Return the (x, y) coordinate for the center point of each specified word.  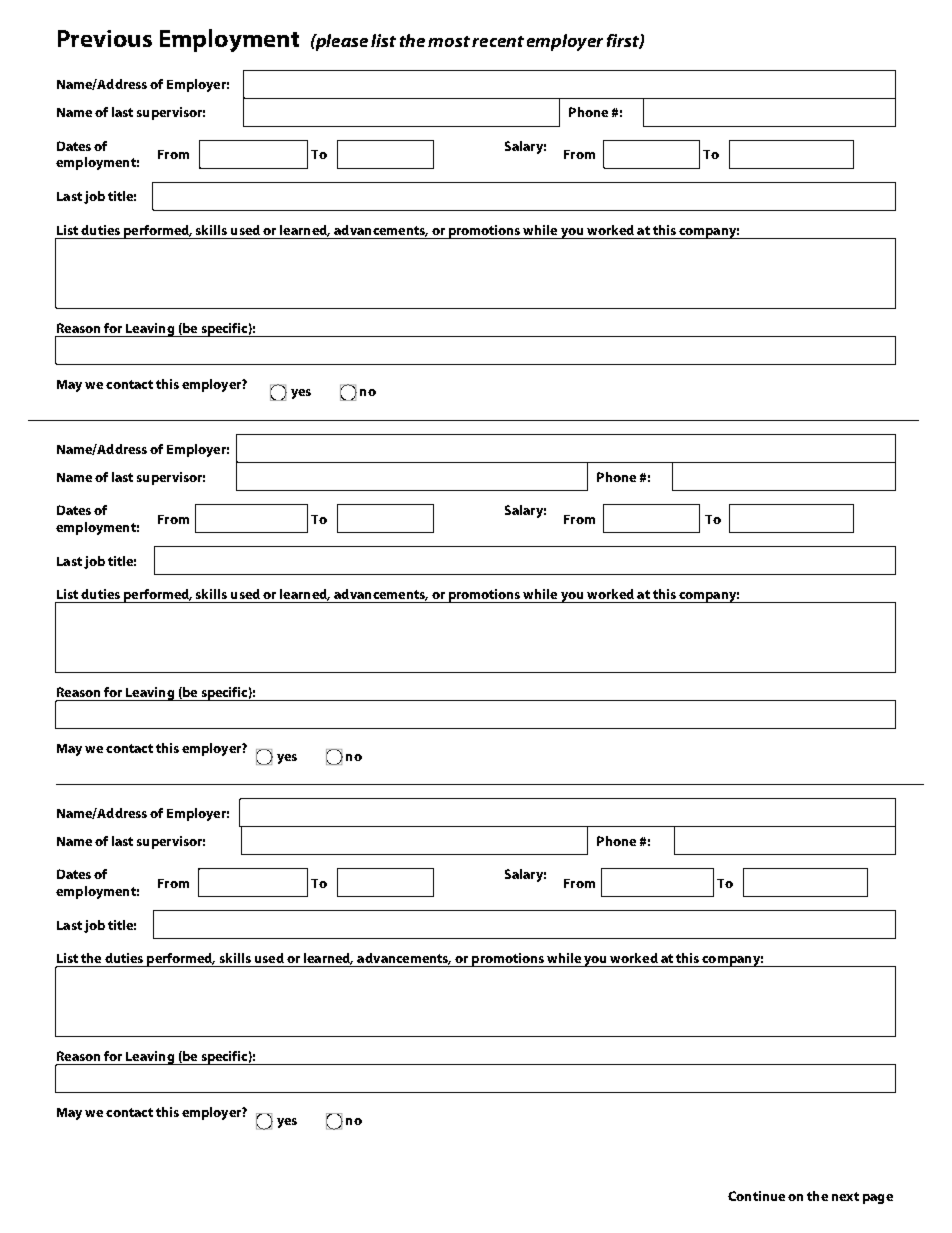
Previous (105, 38)
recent (498, 41)
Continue (756, 1196)
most (449, 41)
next (845, 1196)
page (878, 1199)
